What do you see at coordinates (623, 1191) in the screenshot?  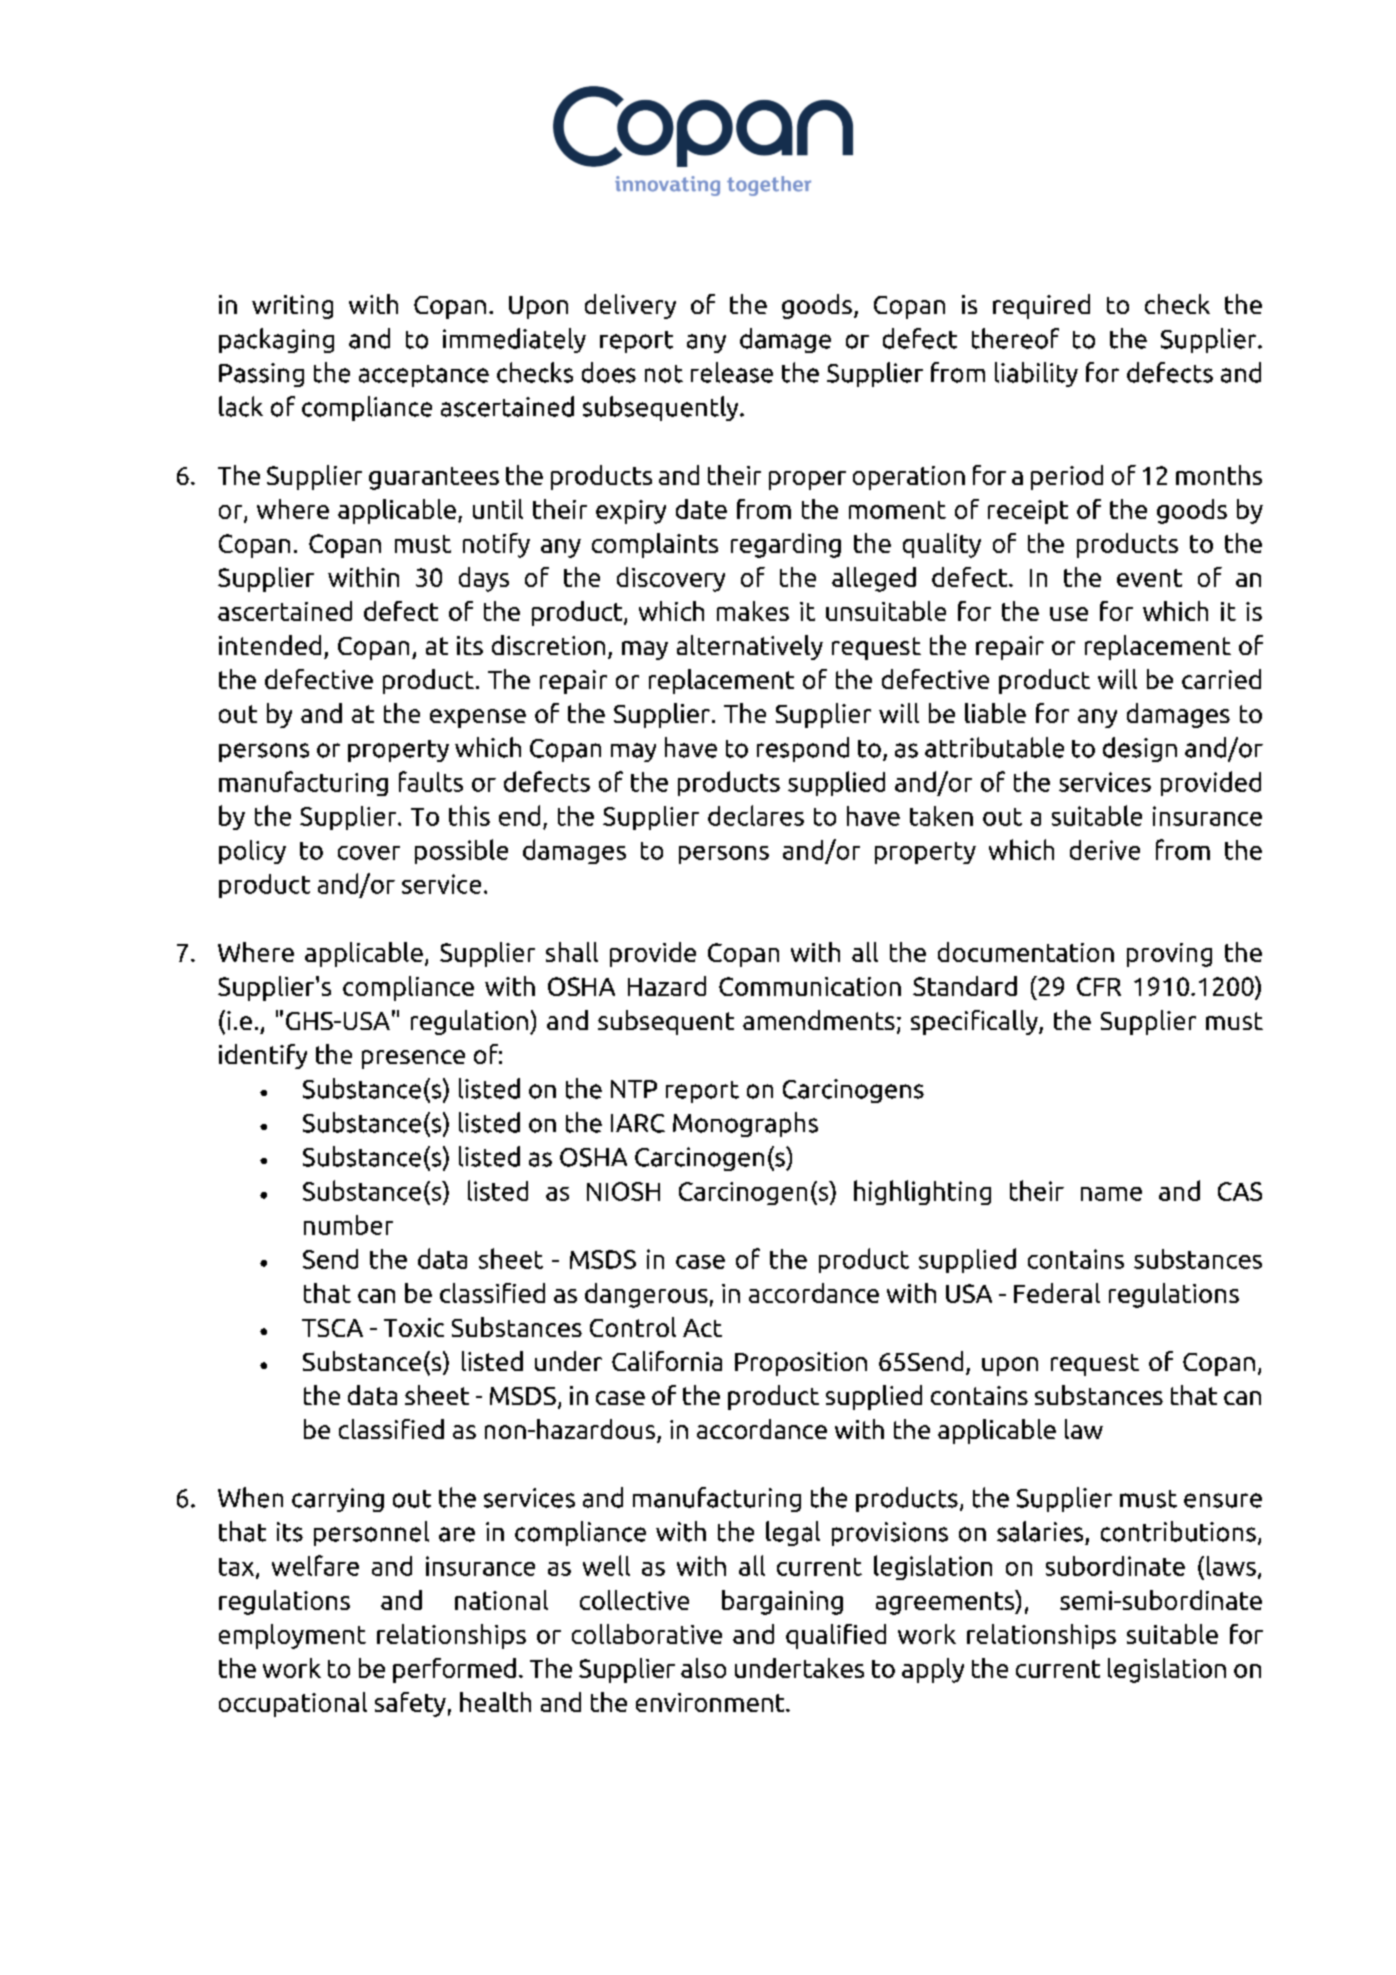 I see `NIOSH` at bounding box center [623, 1191].
